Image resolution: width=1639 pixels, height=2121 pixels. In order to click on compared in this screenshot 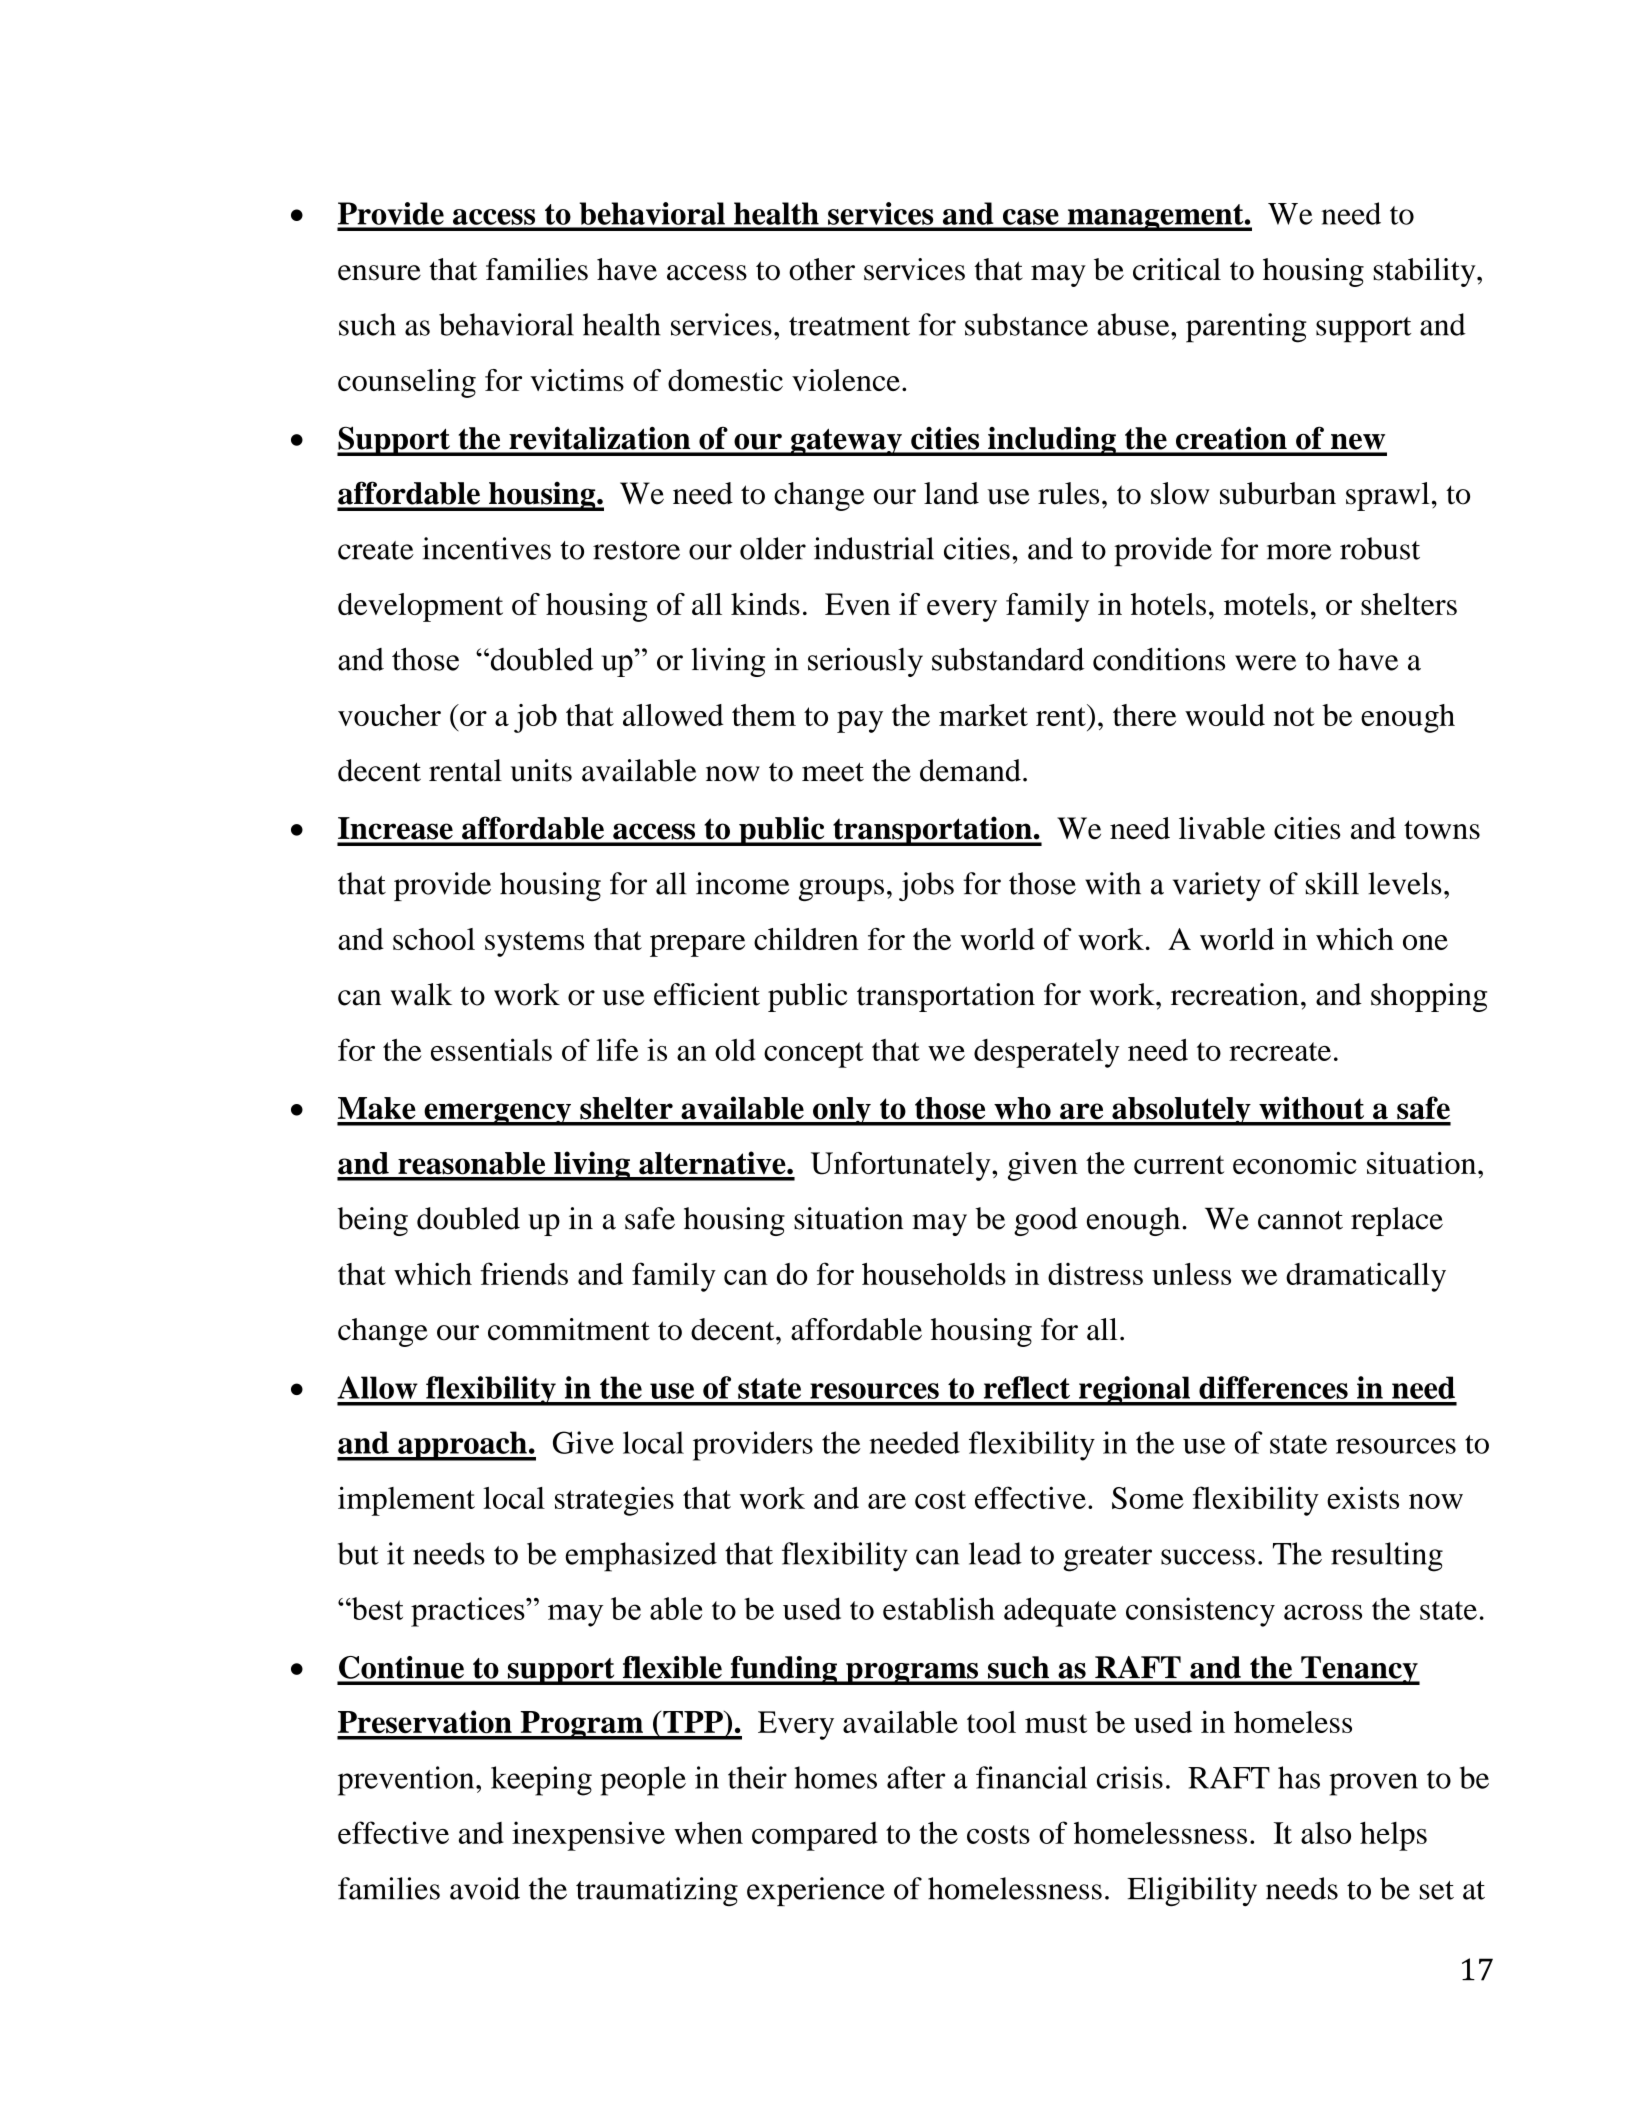, I will do `click(815, 1836)`.
